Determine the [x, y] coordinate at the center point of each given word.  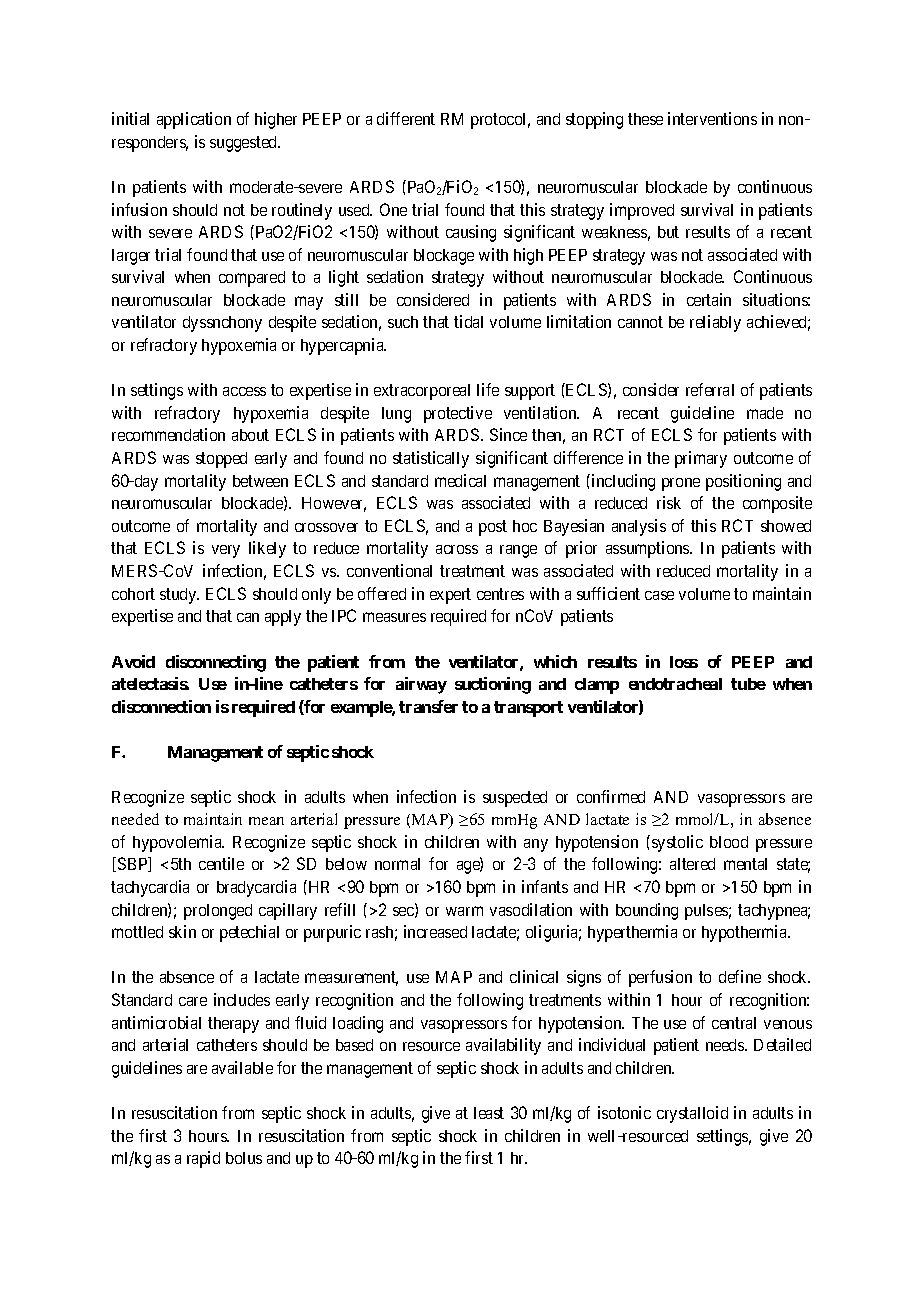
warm [464, 911]
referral [710, 389]
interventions [712, 118]
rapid [203, 1159]
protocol [500, 121]
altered [692, 864]
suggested [245, 144]
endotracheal [675, 684]
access [244, 391]
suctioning [493, 685]
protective [458, 414]
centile [221, 863]
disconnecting [216, 663]
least [489, 1113]
